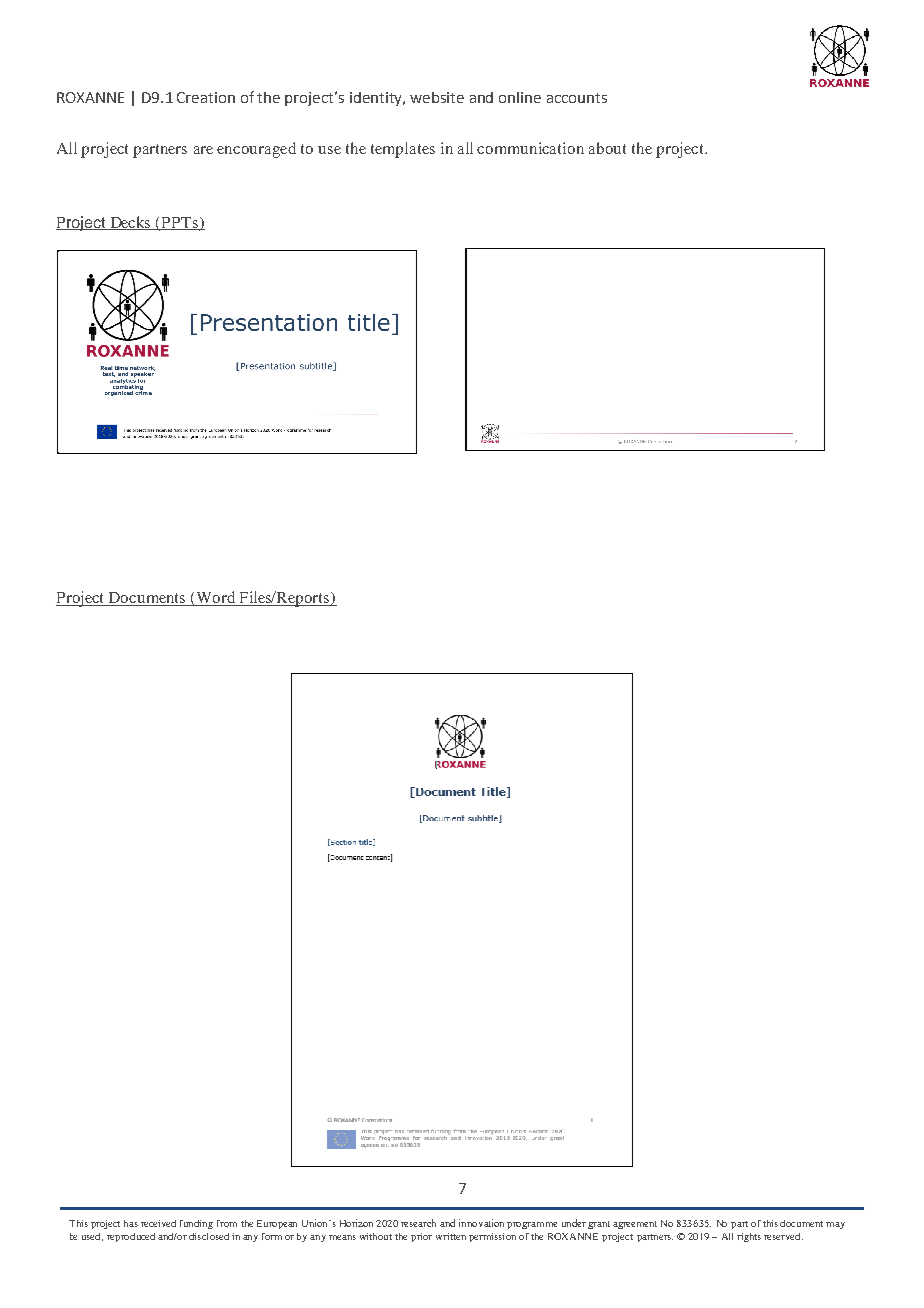  What do you see at coordinates (196, 1224) in the document?
I see `funding` at bounding box center [196, 1224].
